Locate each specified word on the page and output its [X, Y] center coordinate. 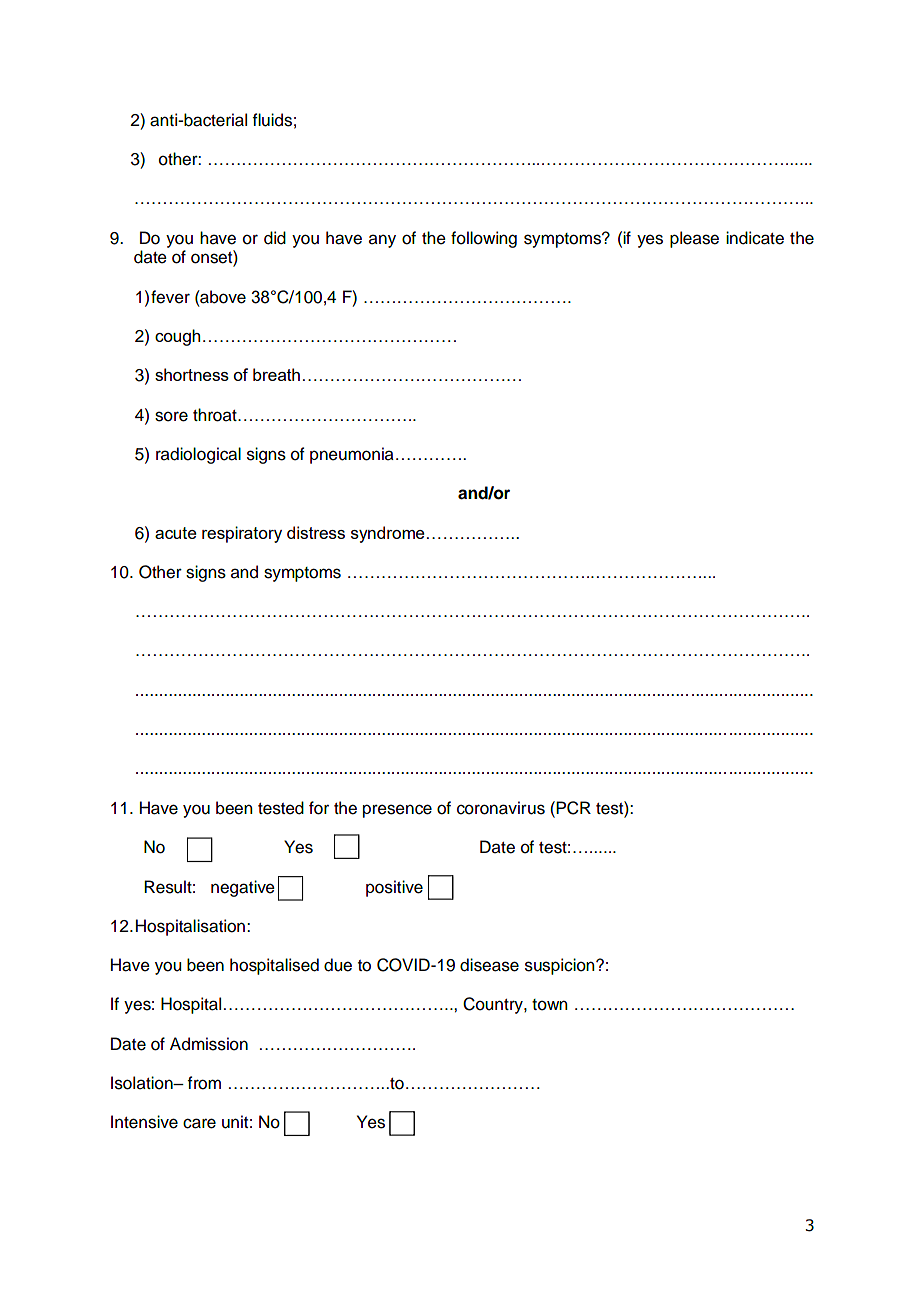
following [484, 239]
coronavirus [501, 808]
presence [397, 811]
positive [394, 888]
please [694, 239]
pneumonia [352, 455]
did [275, 238]
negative [243, 888]
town [550, 1005]
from [204, 1083]
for [319, 808]
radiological [198, 455]
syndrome [388, 534]
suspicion [561, 966]
